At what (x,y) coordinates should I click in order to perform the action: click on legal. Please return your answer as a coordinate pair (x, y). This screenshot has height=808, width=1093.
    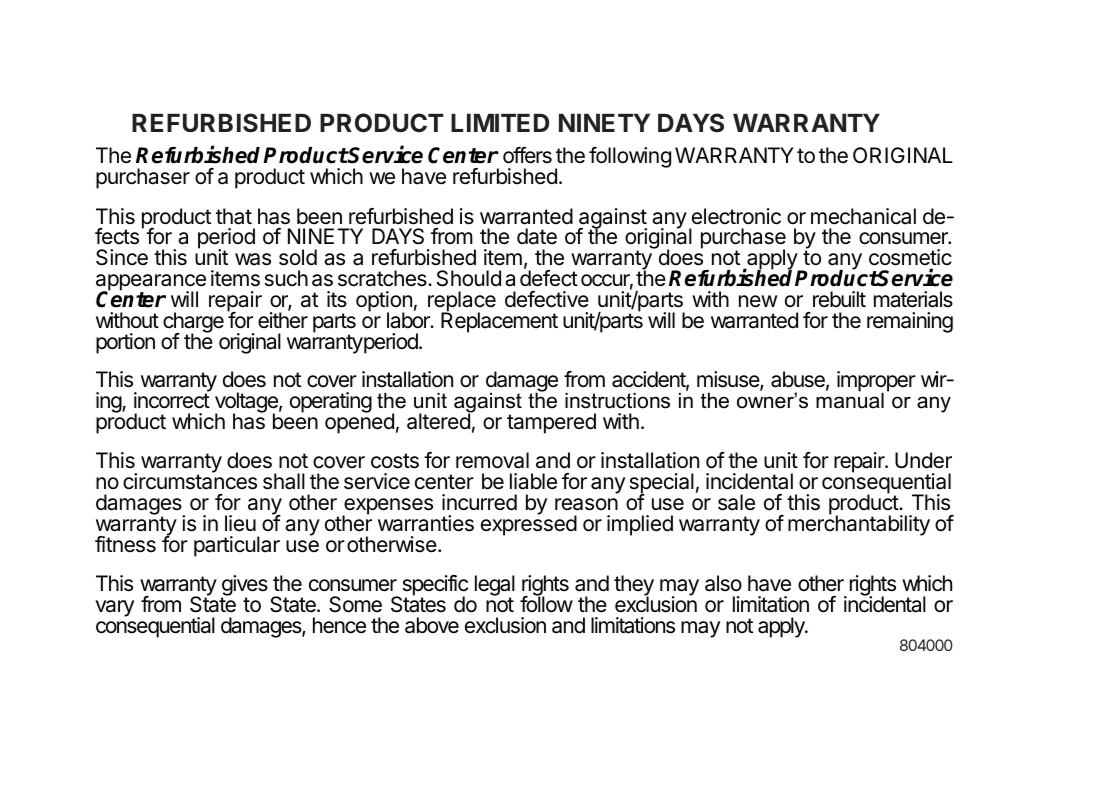
    Looking at the image, I should click on (495, 586).
